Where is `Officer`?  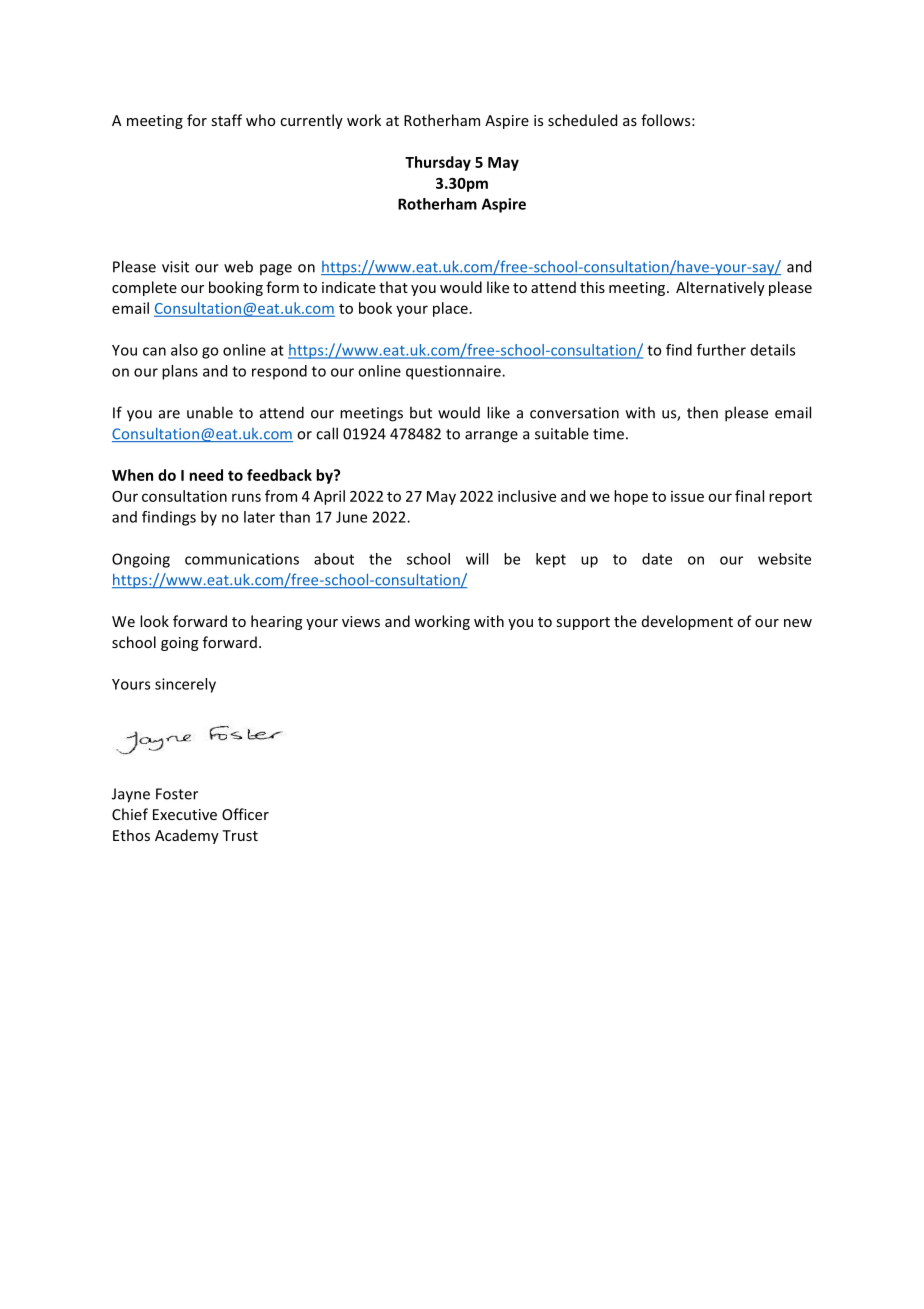
Officer is located at coordinates (245, 814).
